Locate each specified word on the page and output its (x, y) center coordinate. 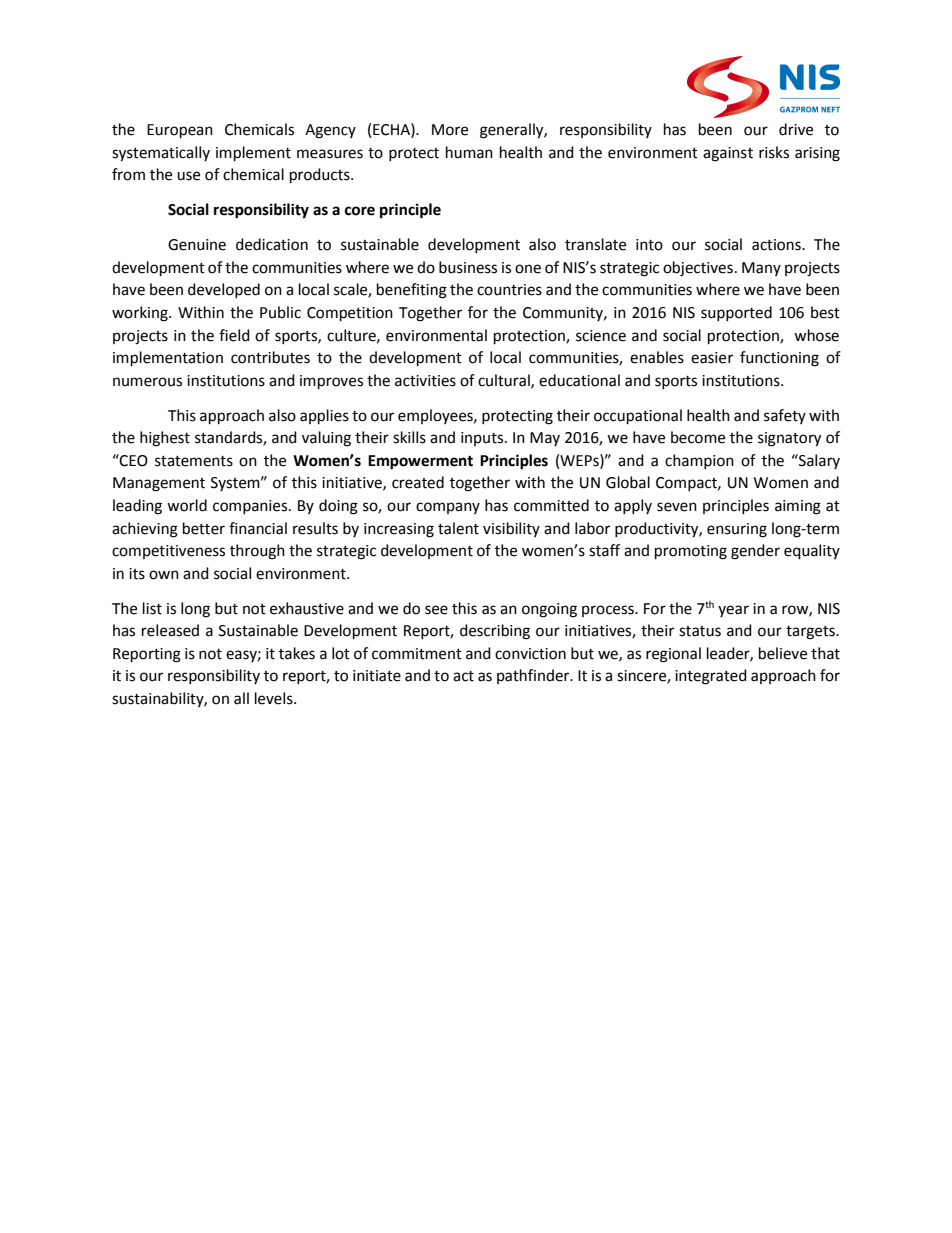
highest (165, 439)
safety (785, 416)
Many (761, 269)
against (728, 154)
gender (755, 552)
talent (458, 528)
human (469, 152)
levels (275, 698)
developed (224, 290)
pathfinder (534, 676)
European (180, 131)
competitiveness (168, 552)
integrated (711, 677)
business (468, 267)
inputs (483, 439)
